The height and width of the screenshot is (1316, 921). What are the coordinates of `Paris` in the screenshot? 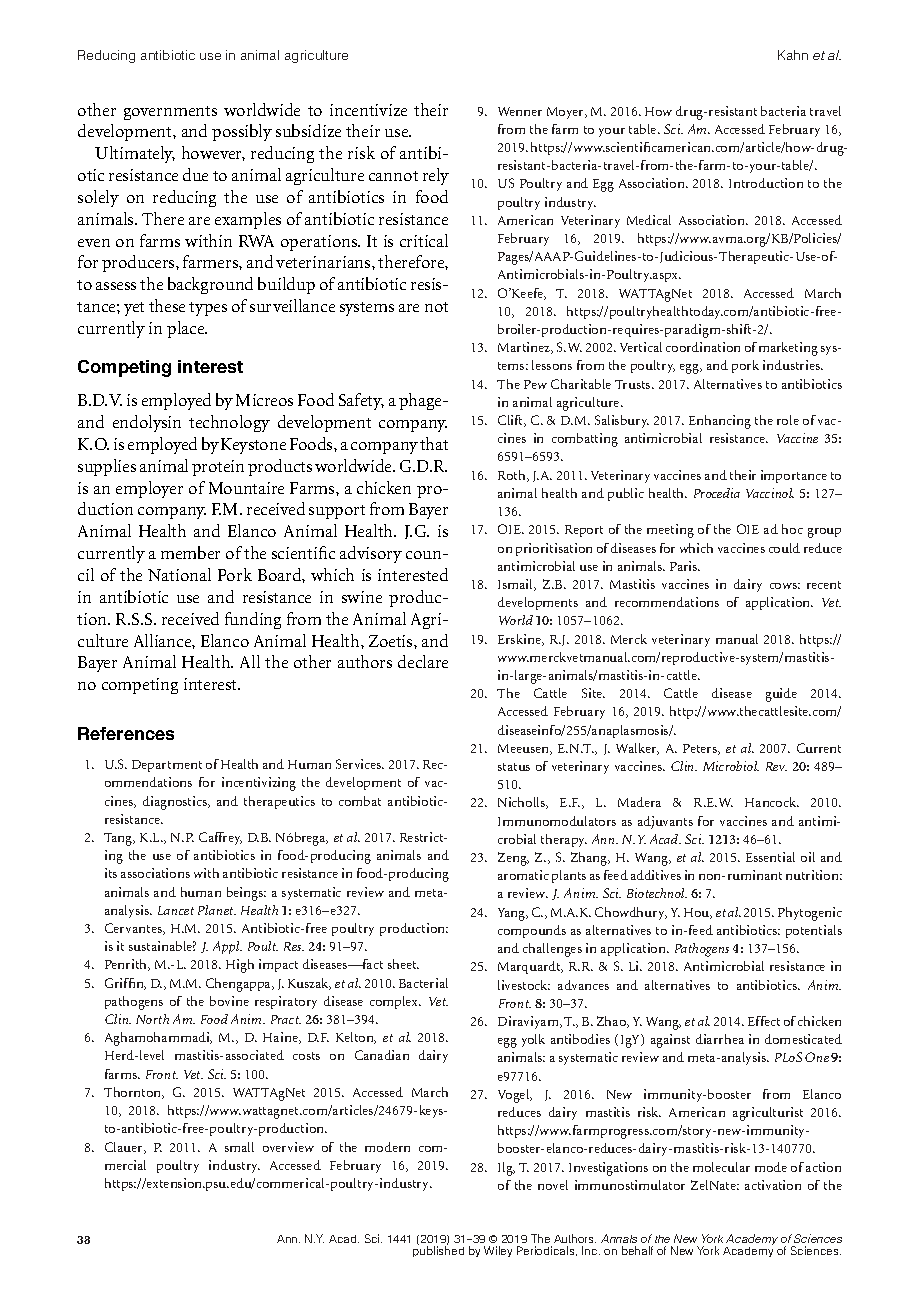 It's located at (685, 566).
